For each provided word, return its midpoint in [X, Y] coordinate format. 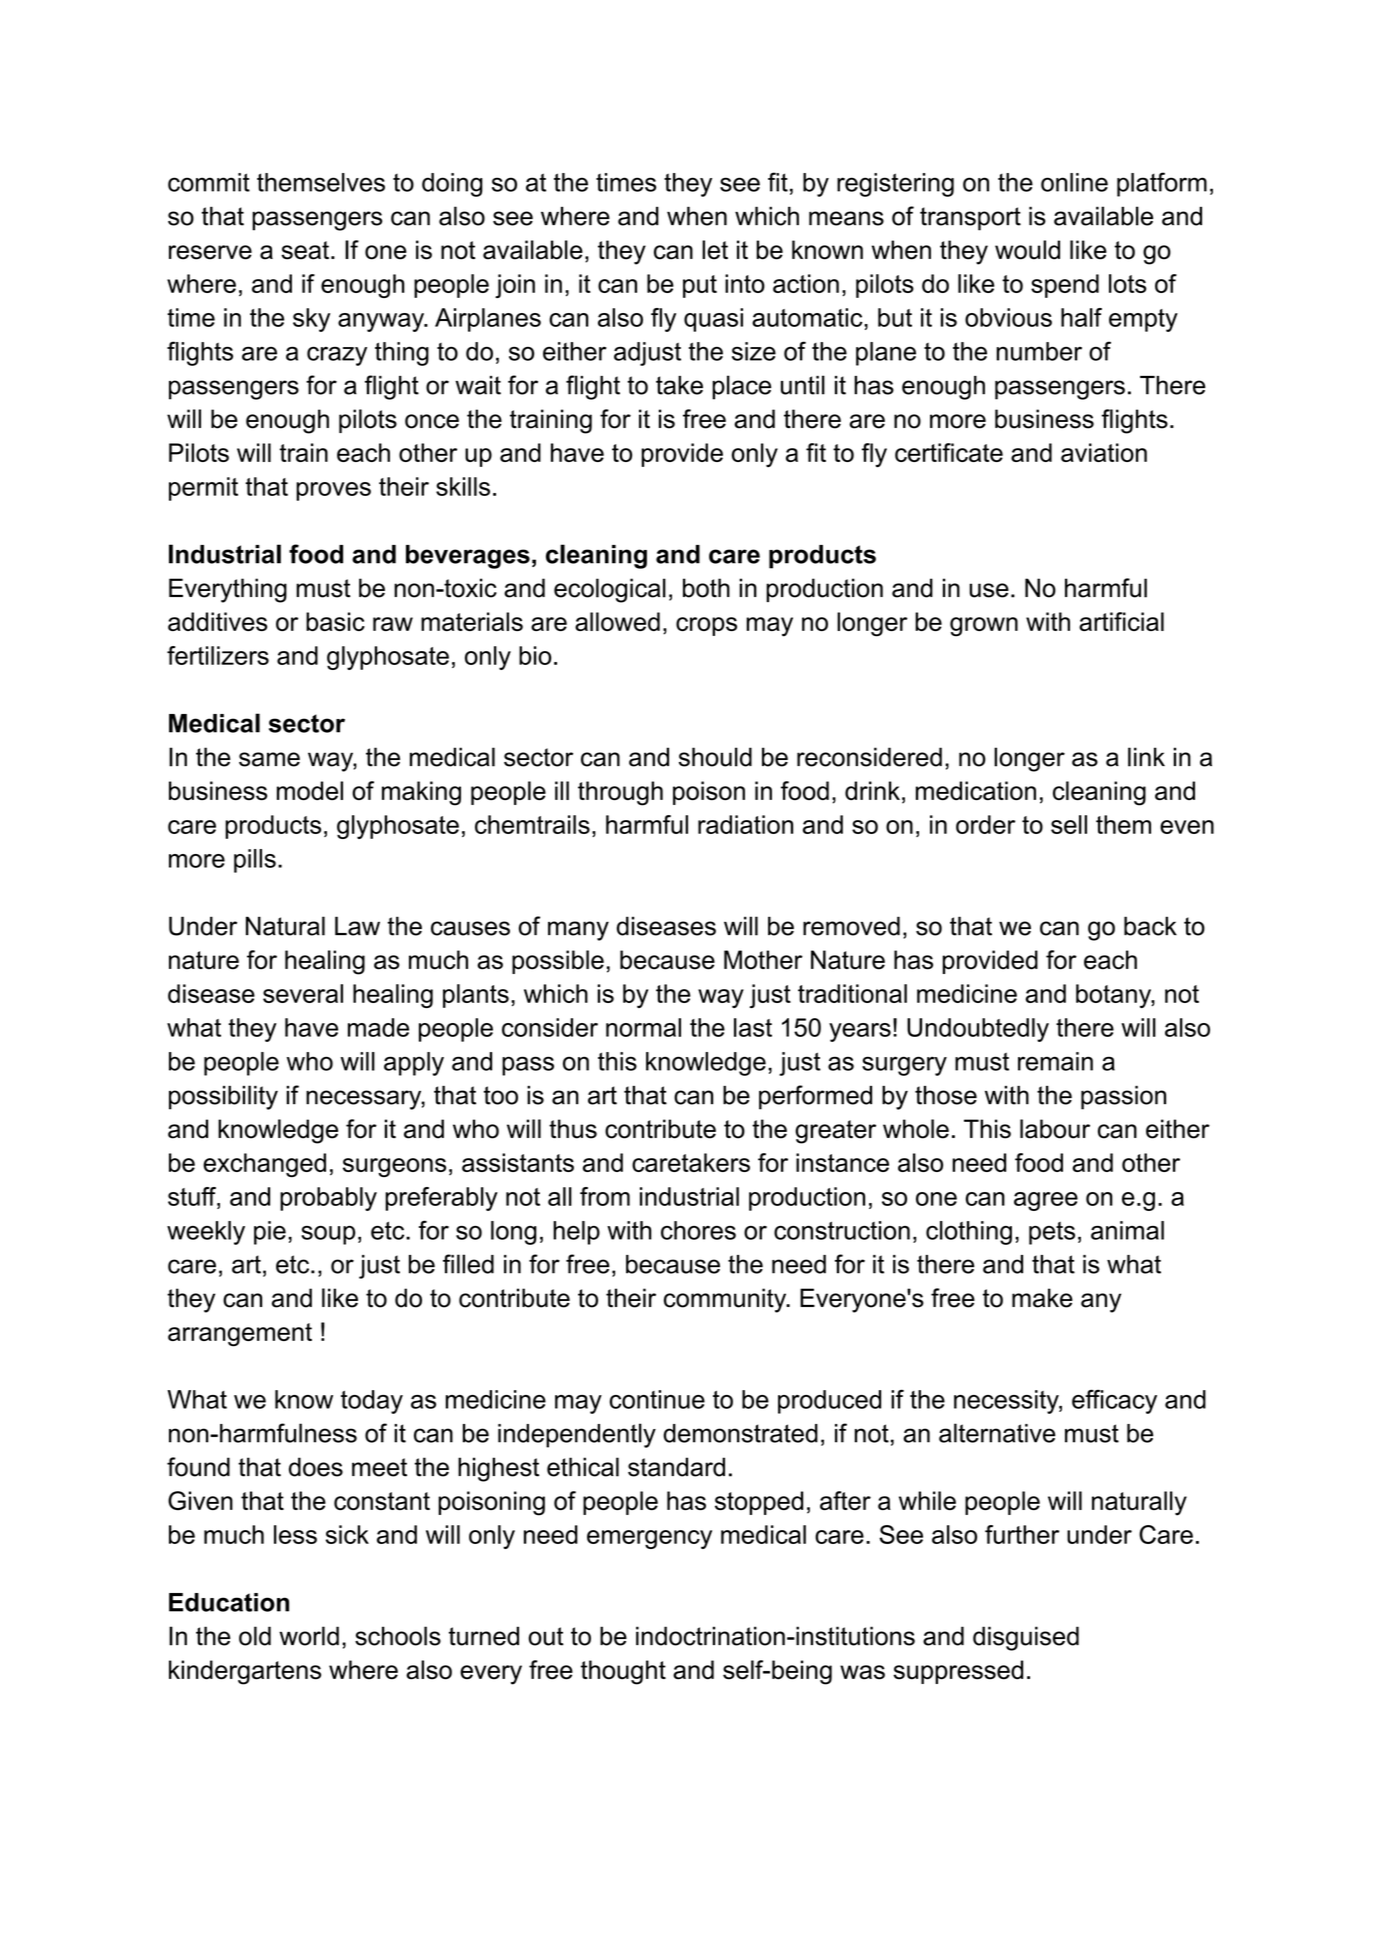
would [1027, 250]
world [309, 1636]
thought [623, 1672]
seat [305, 250]
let [715, 250]
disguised [1026, 1638]
